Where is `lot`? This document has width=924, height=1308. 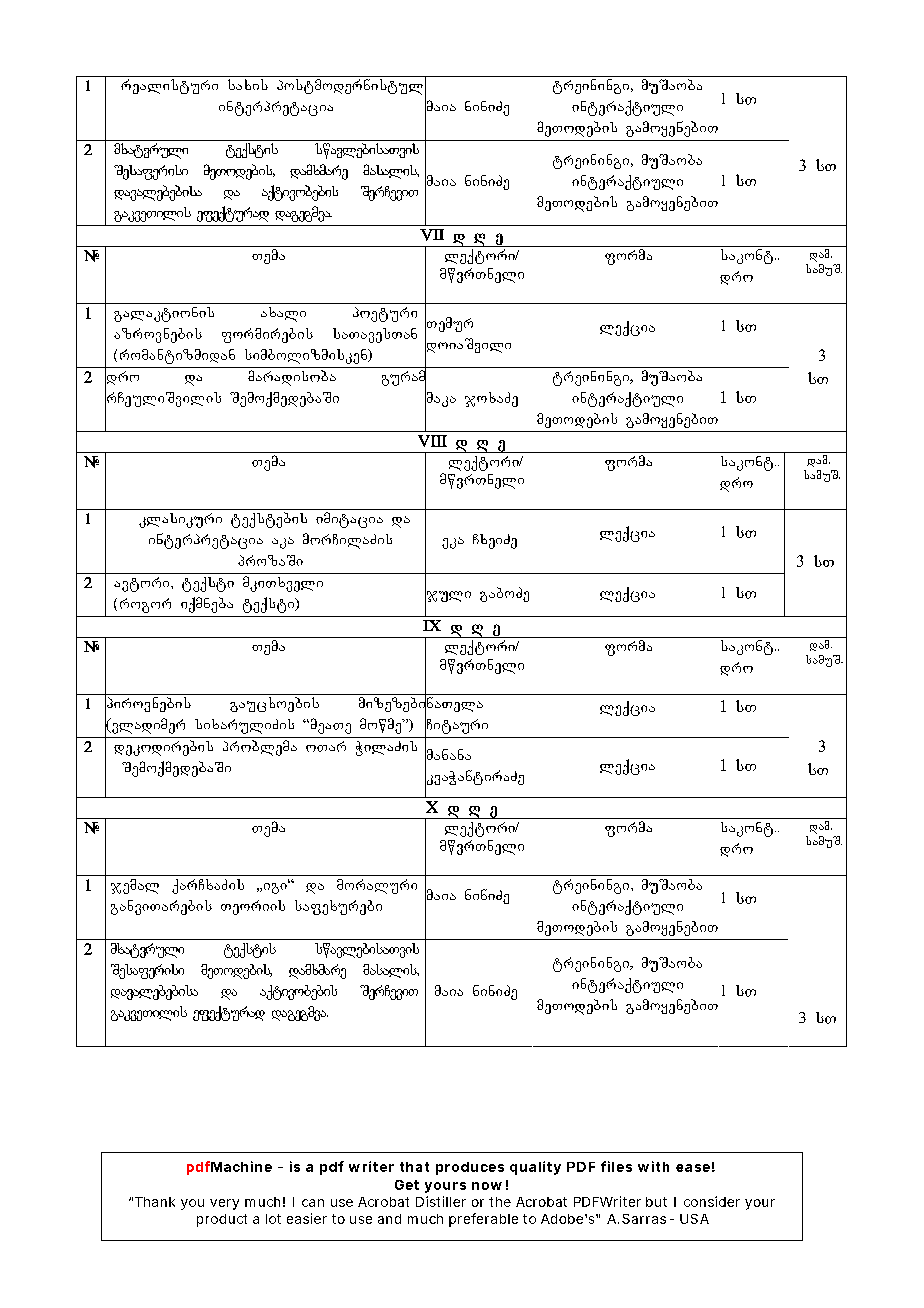 lot is located at coordinates (273, 1219).
